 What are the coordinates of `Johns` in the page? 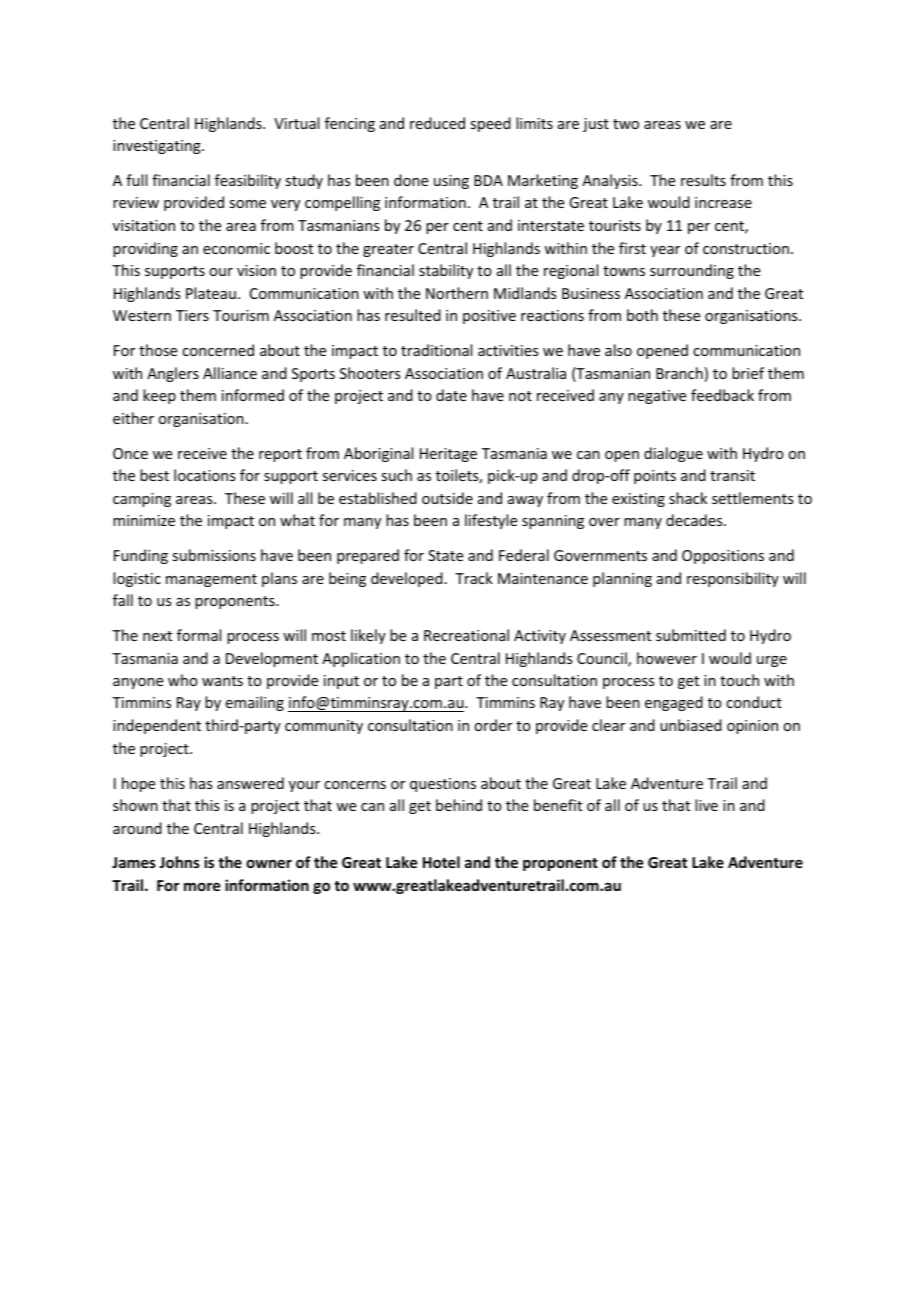 It's located at (179, 862).
